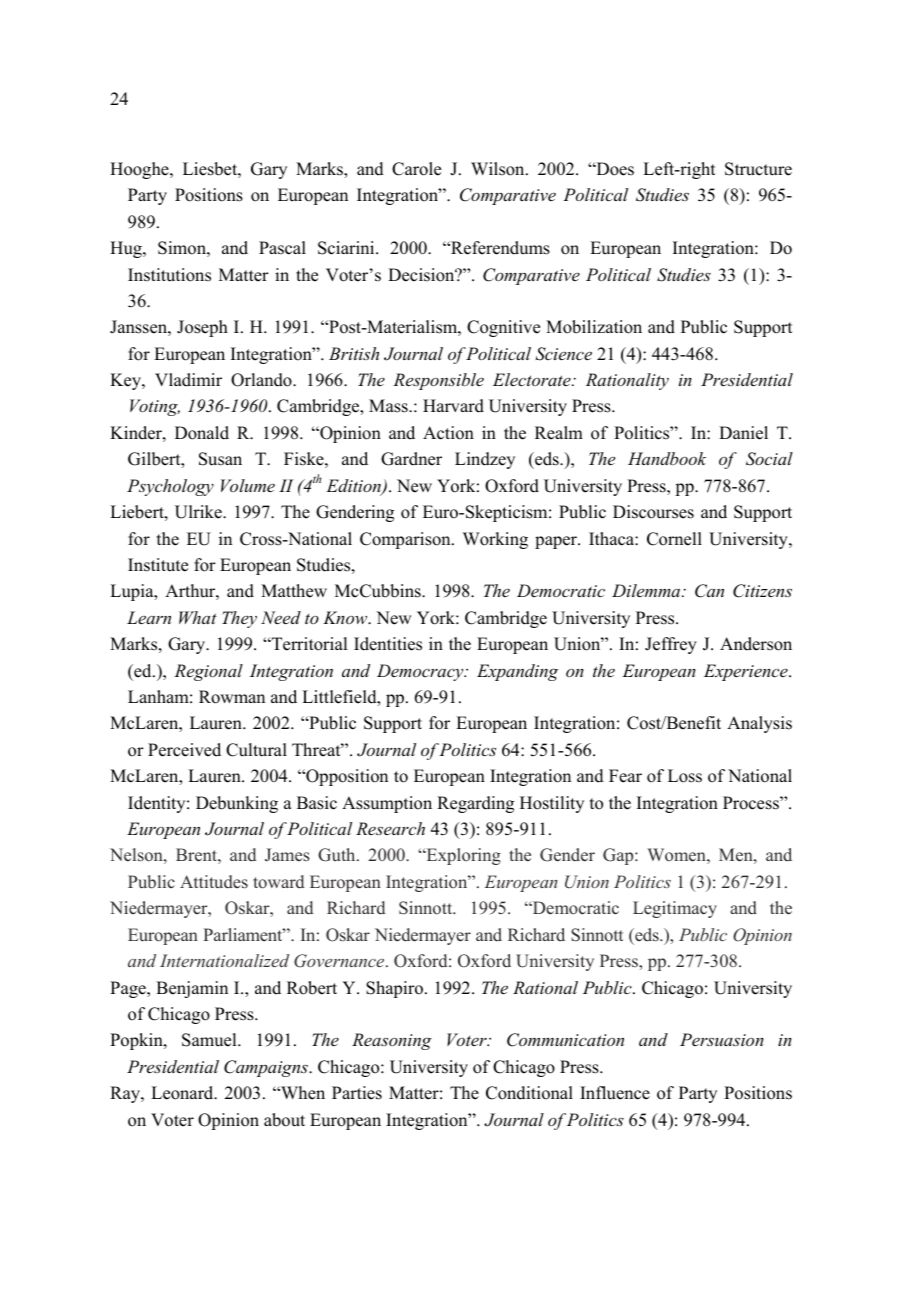 The image size is (924, 1308). What do you see at coordinates (671, 645) in the screenshot?
I see `Jeffrey` at bounding box center [671, 645].
